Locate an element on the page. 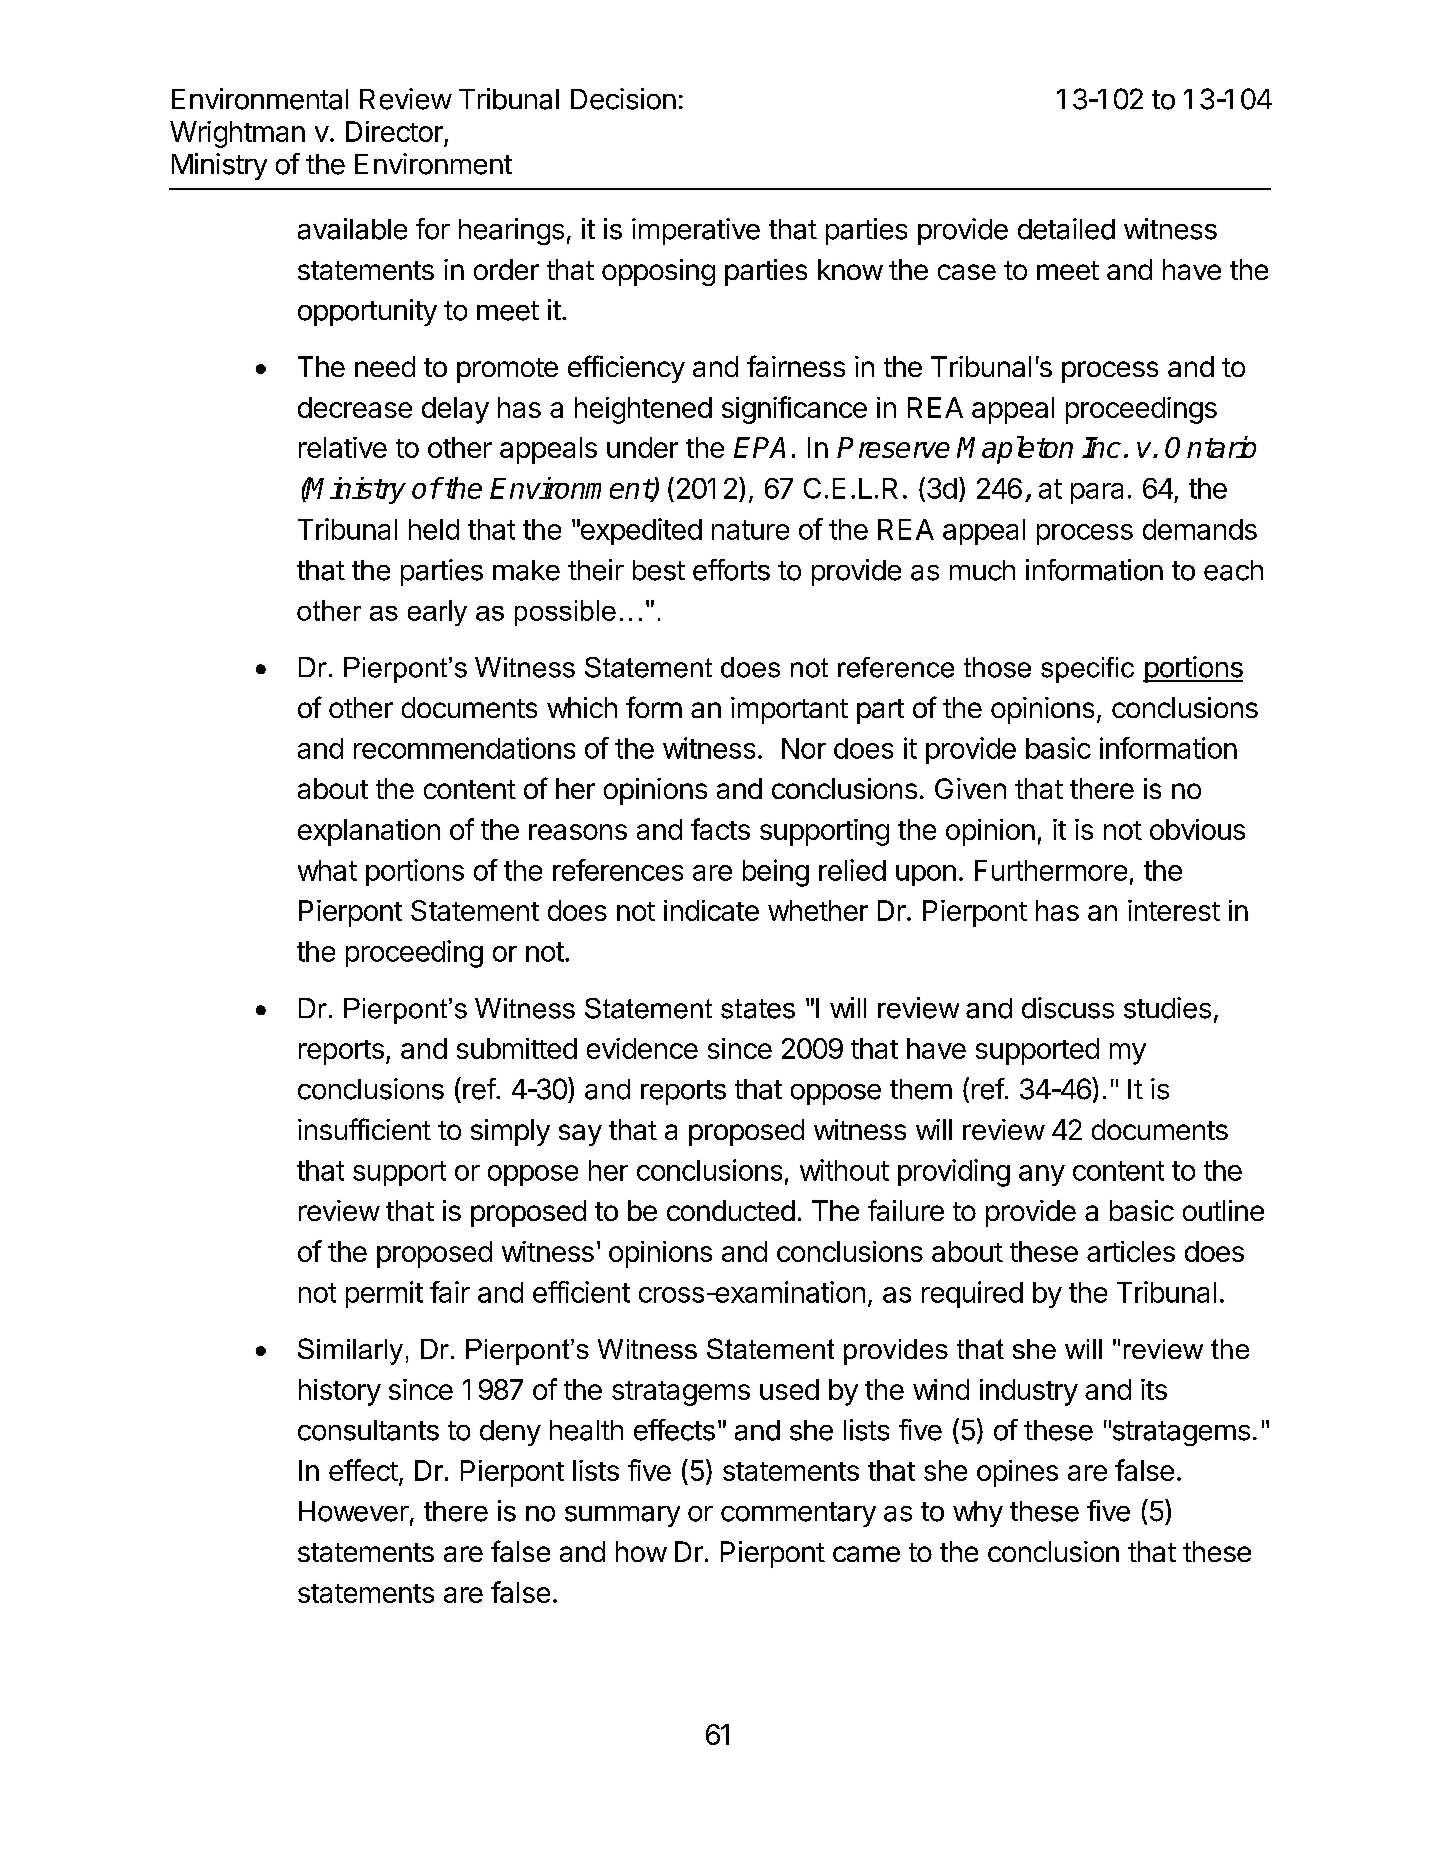 This page has width=1440, height=1864. opines is located at coordinates (1017, 1473).
